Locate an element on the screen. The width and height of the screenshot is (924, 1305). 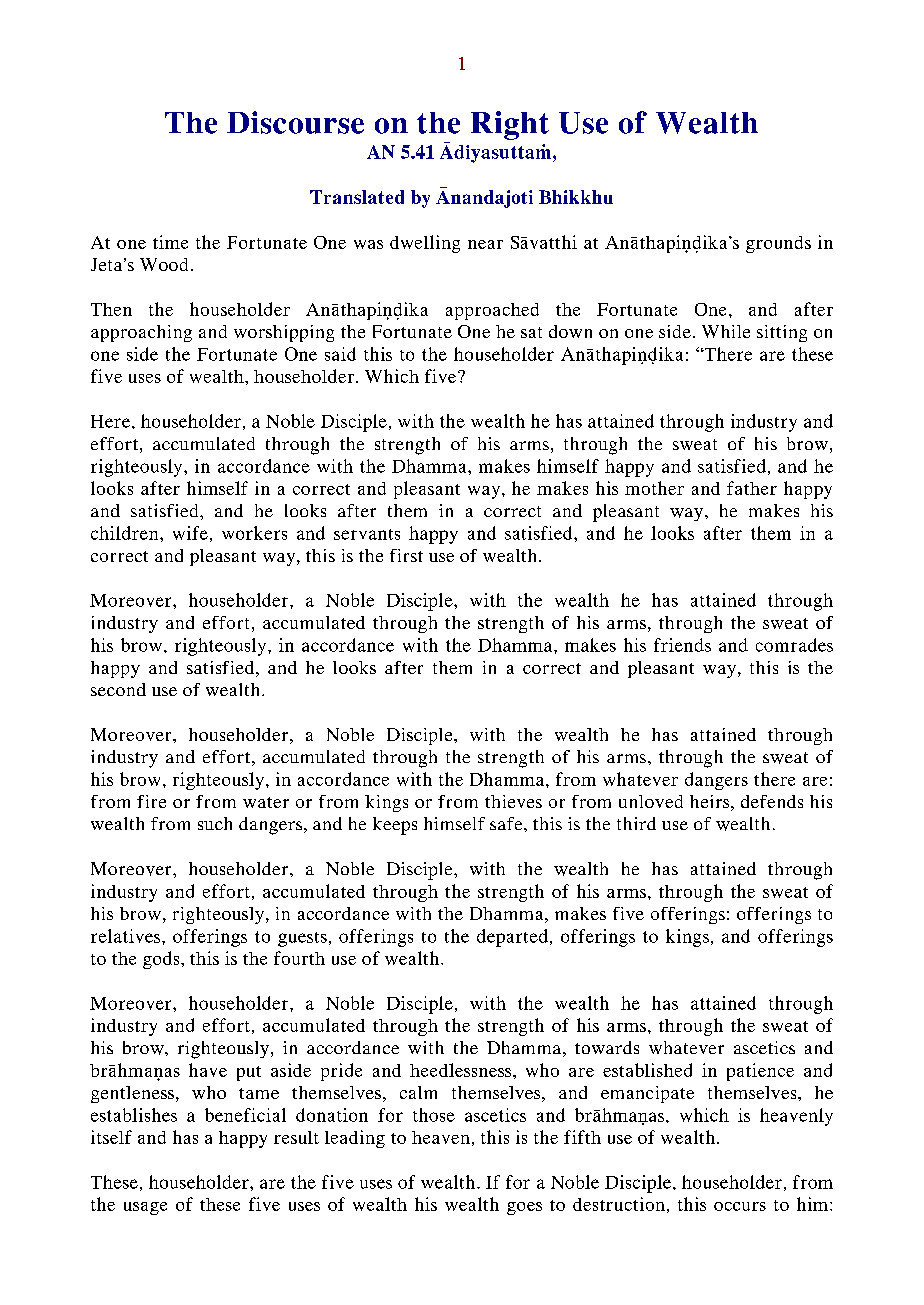
safe is located at coordinates (507, 823).
